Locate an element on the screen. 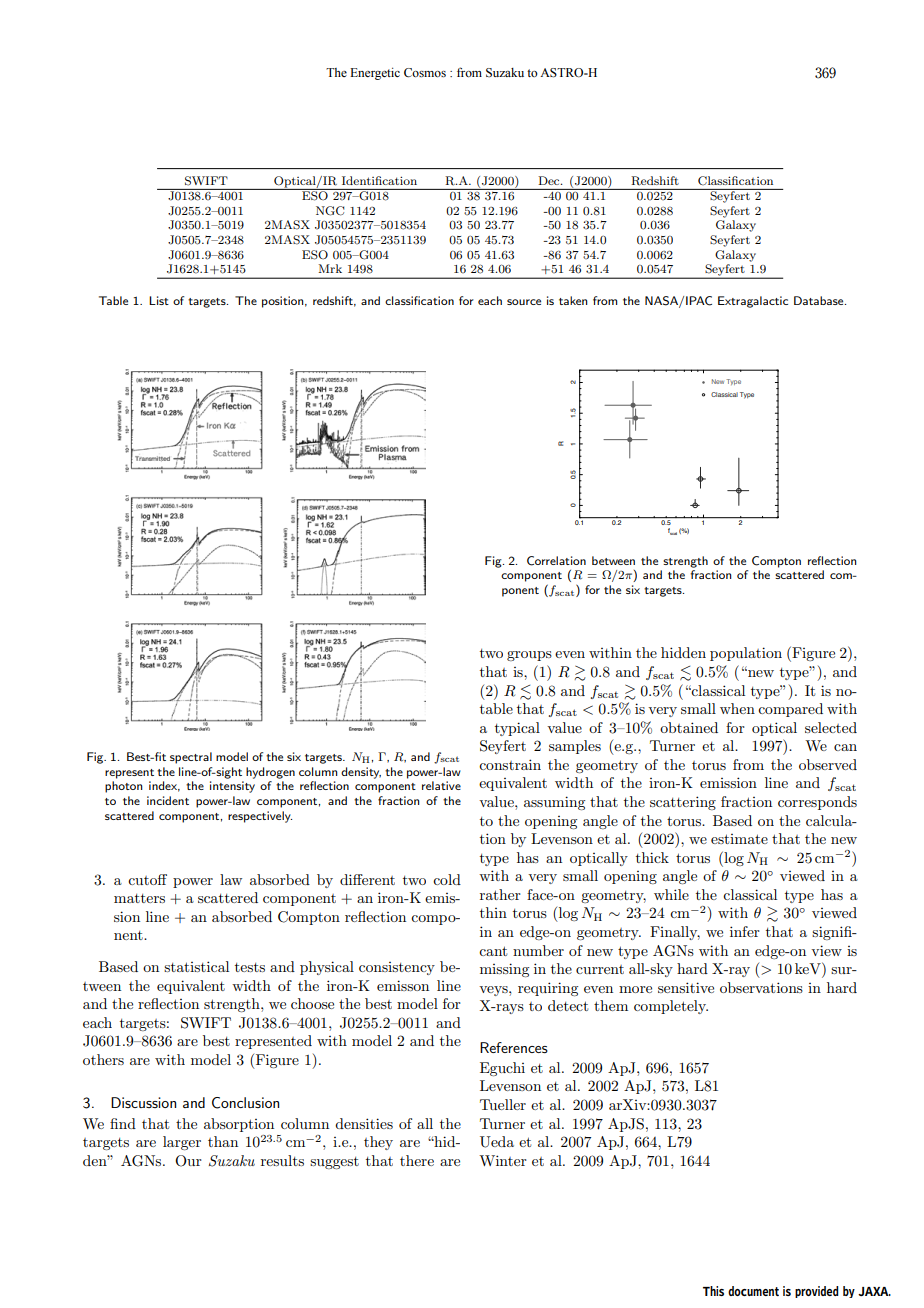 This screenshot has width=924, height=1308. compared is located at coordinates (790, 710).
